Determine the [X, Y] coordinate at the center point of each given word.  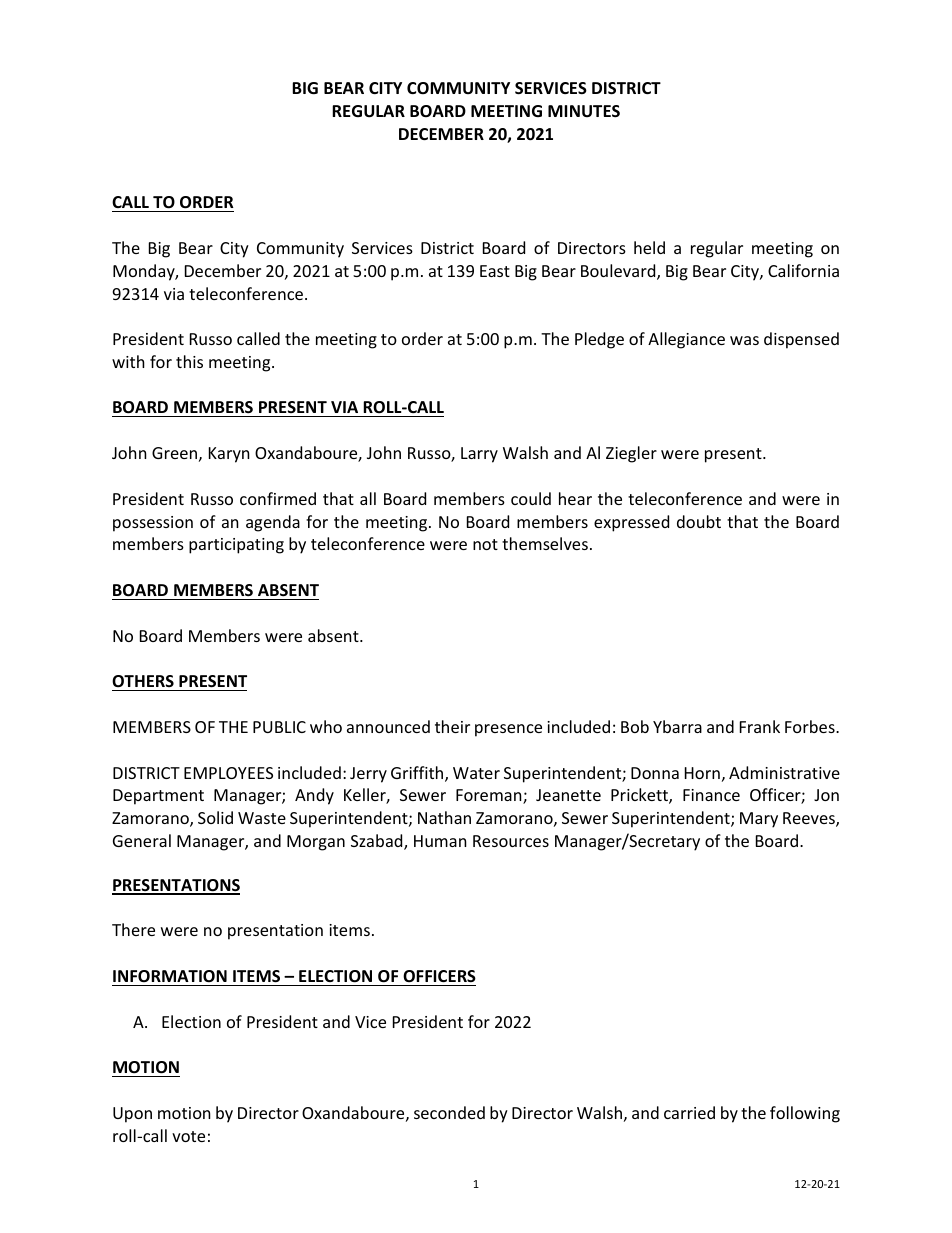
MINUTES [584, 111]
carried [689, 1112]
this [189, 361]
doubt [699, 521]
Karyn [229, 455]
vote [188, 1136]
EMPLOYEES [228, 773]
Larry [479, 455]
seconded [449, 1112]
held [649, 247]
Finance [711, 795]
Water [476, 773]
